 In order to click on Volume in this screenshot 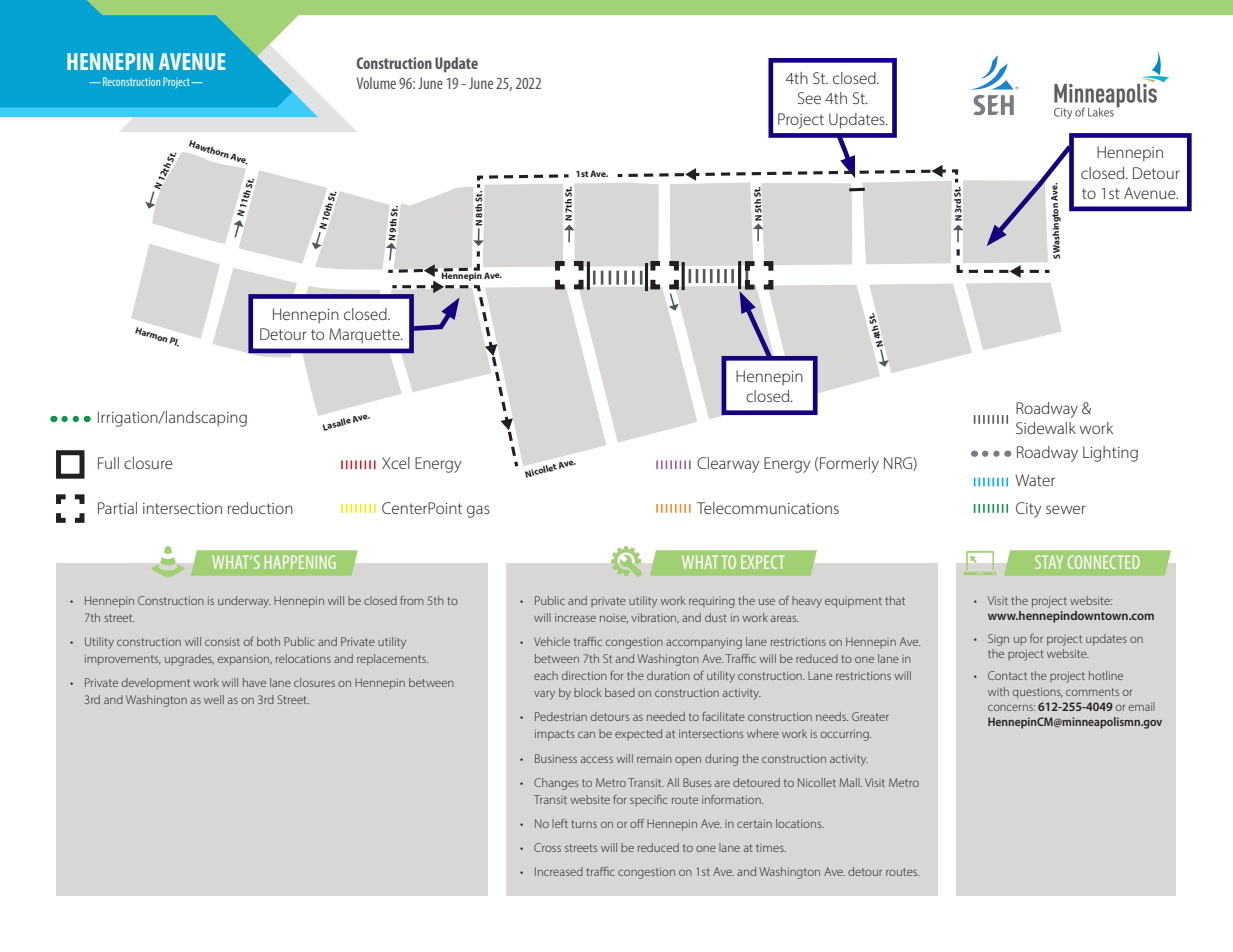, I will do `click(376, 83)`.
